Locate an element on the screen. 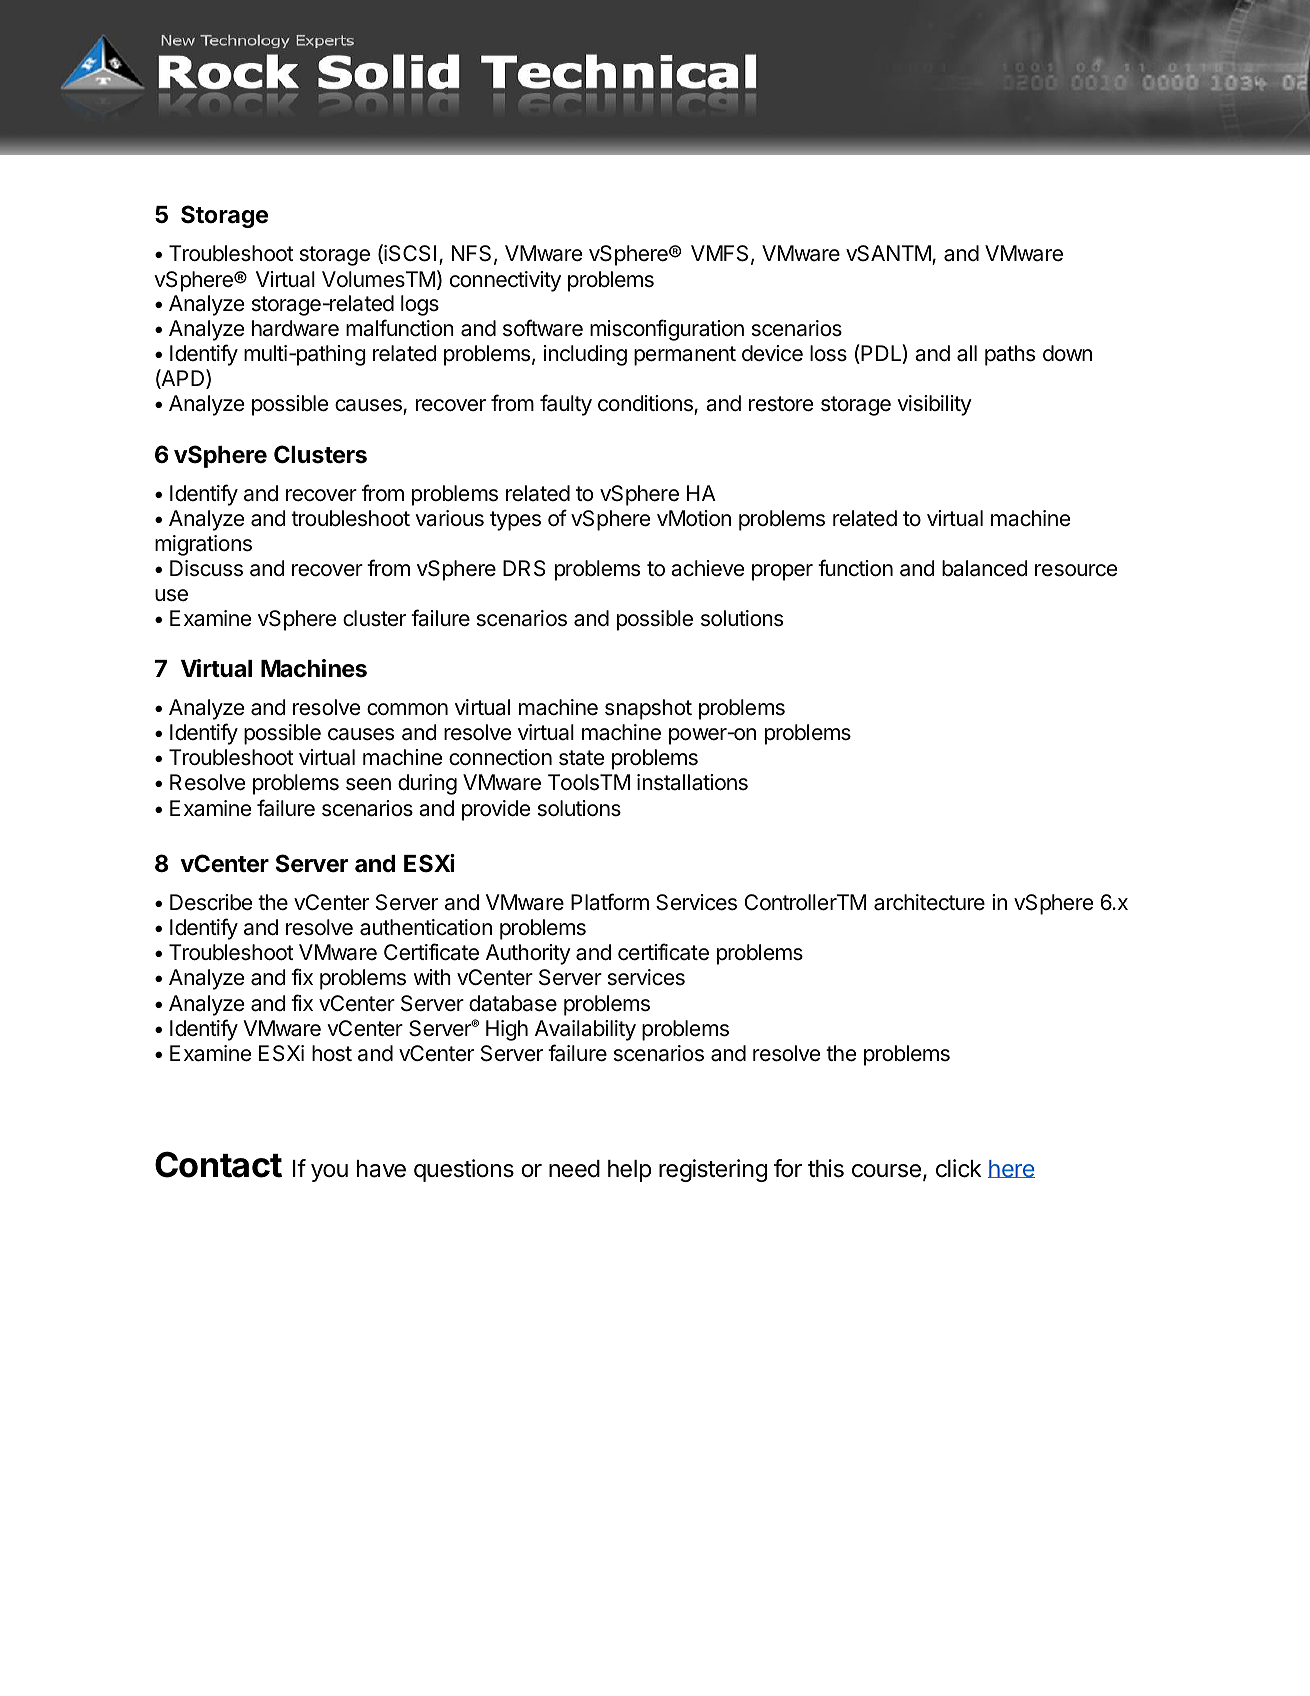  you is located at coordinates (329, 1173).
